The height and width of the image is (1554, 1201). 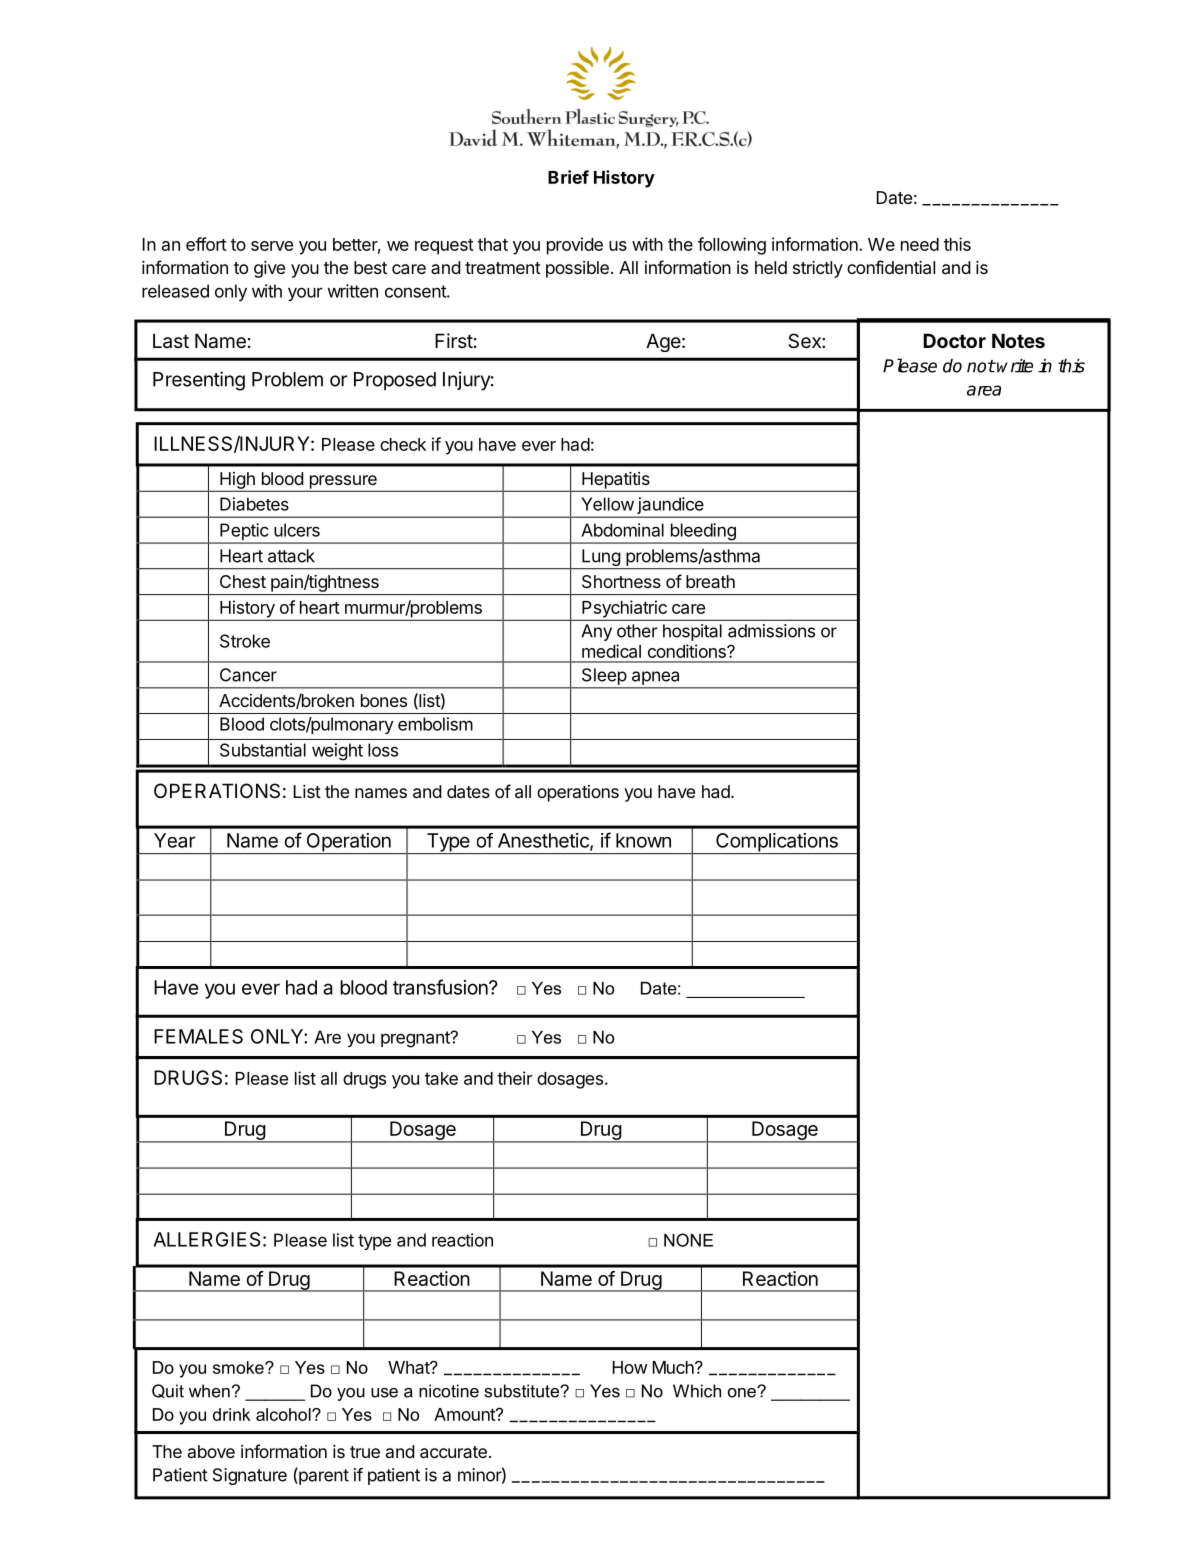 I want to click on known, so click(x=643, y=840).
